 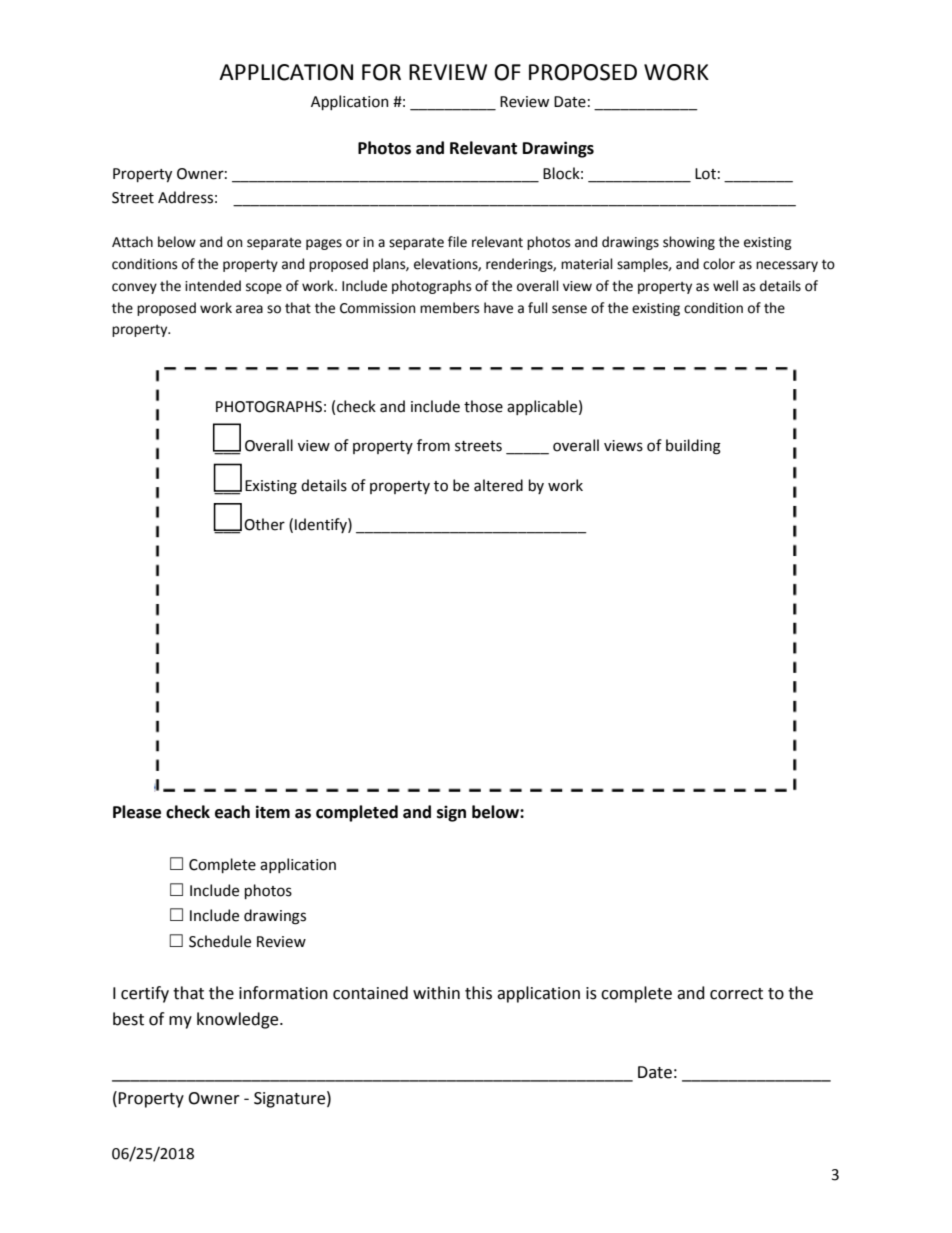 I want to click on altered, so click(x=498, y=485).
